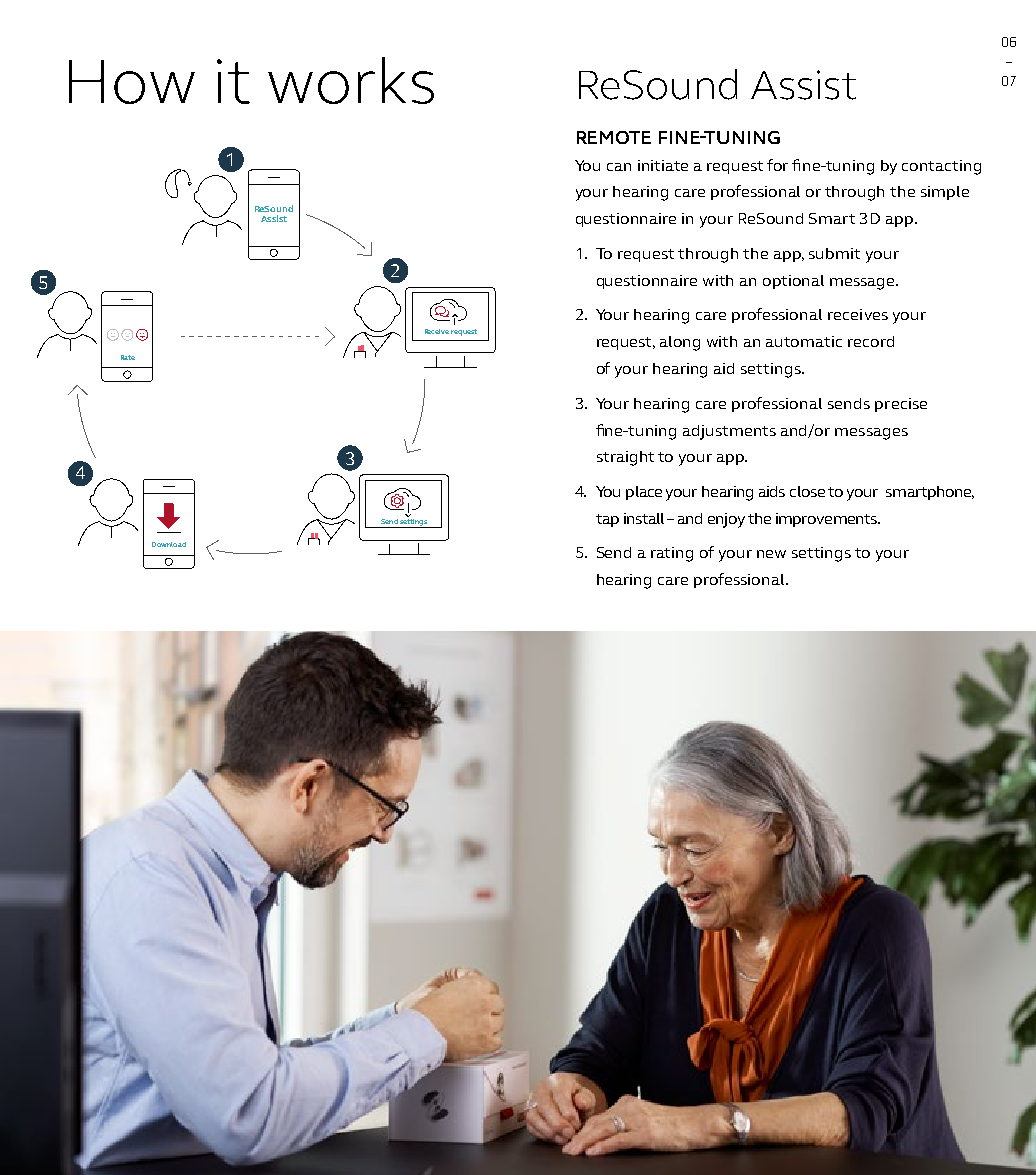 This screenshot has height=1175, width=1036. What do you see at coordinates (945, 193) in the screenshot?
I see `simple` at bounding box center [945, 193].
